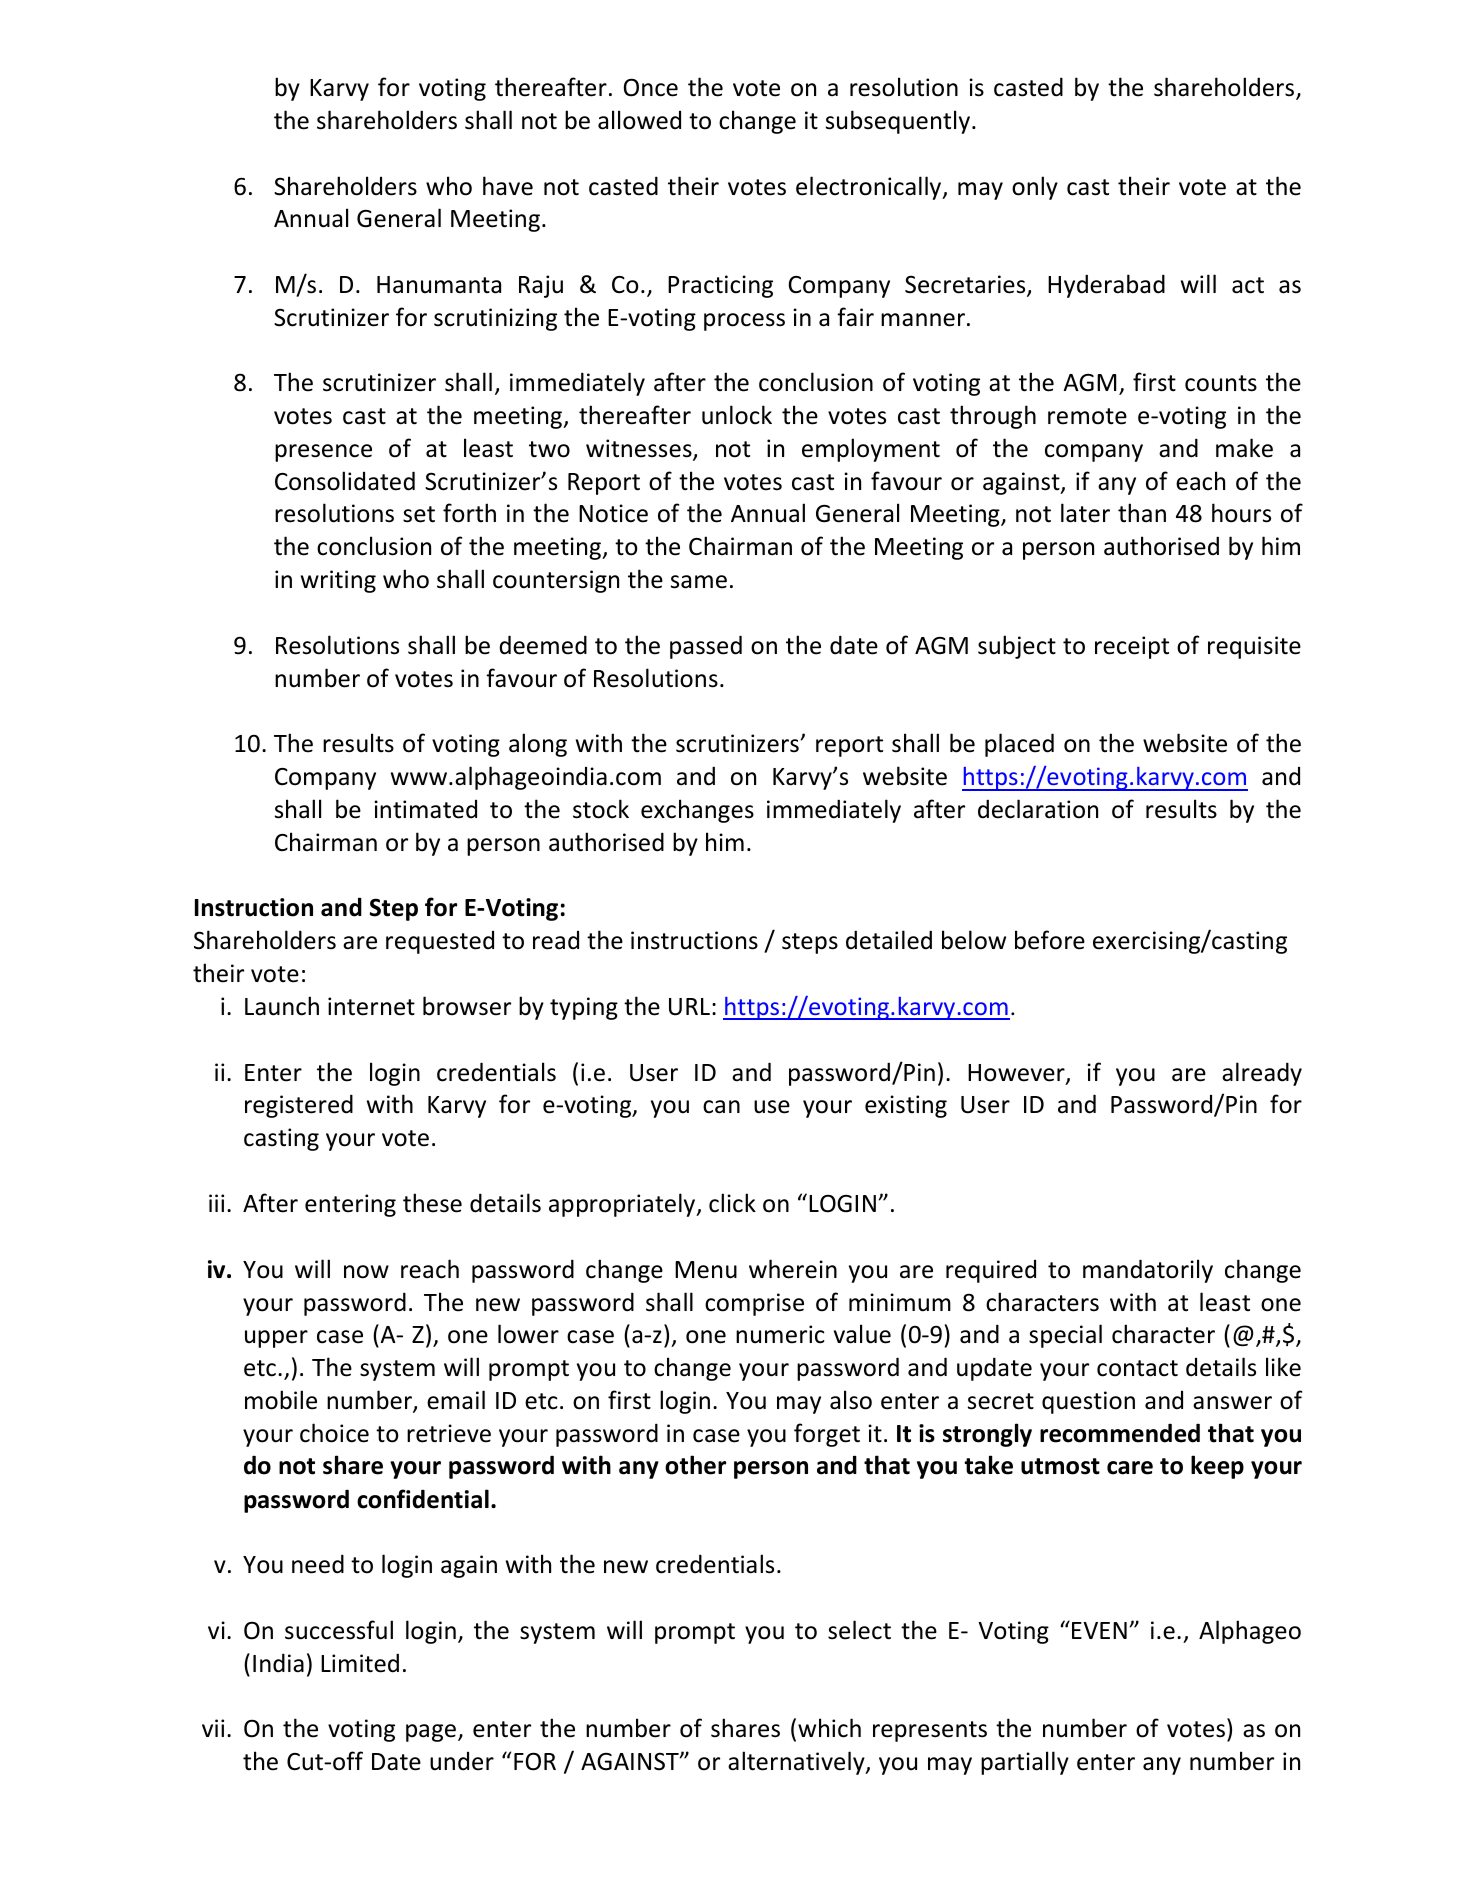  I want to click on Limited, so click(360, 1663).
